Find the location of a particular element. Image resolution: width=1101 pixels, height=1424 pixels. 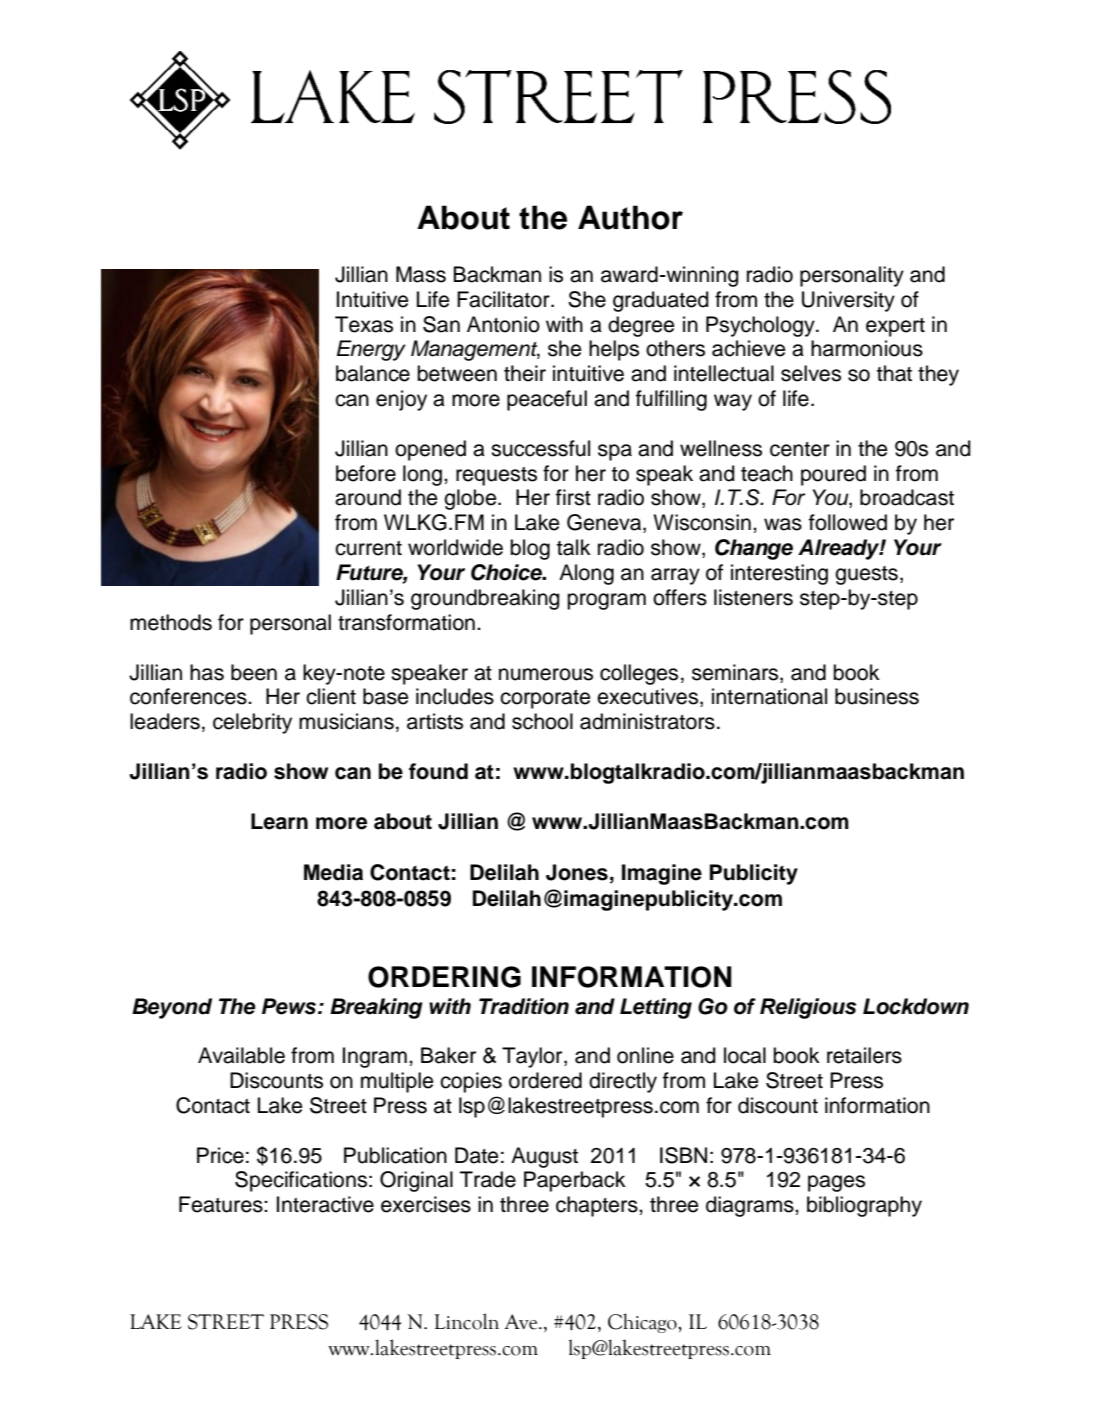

Interactive is located at coordinates (325, 1204).
